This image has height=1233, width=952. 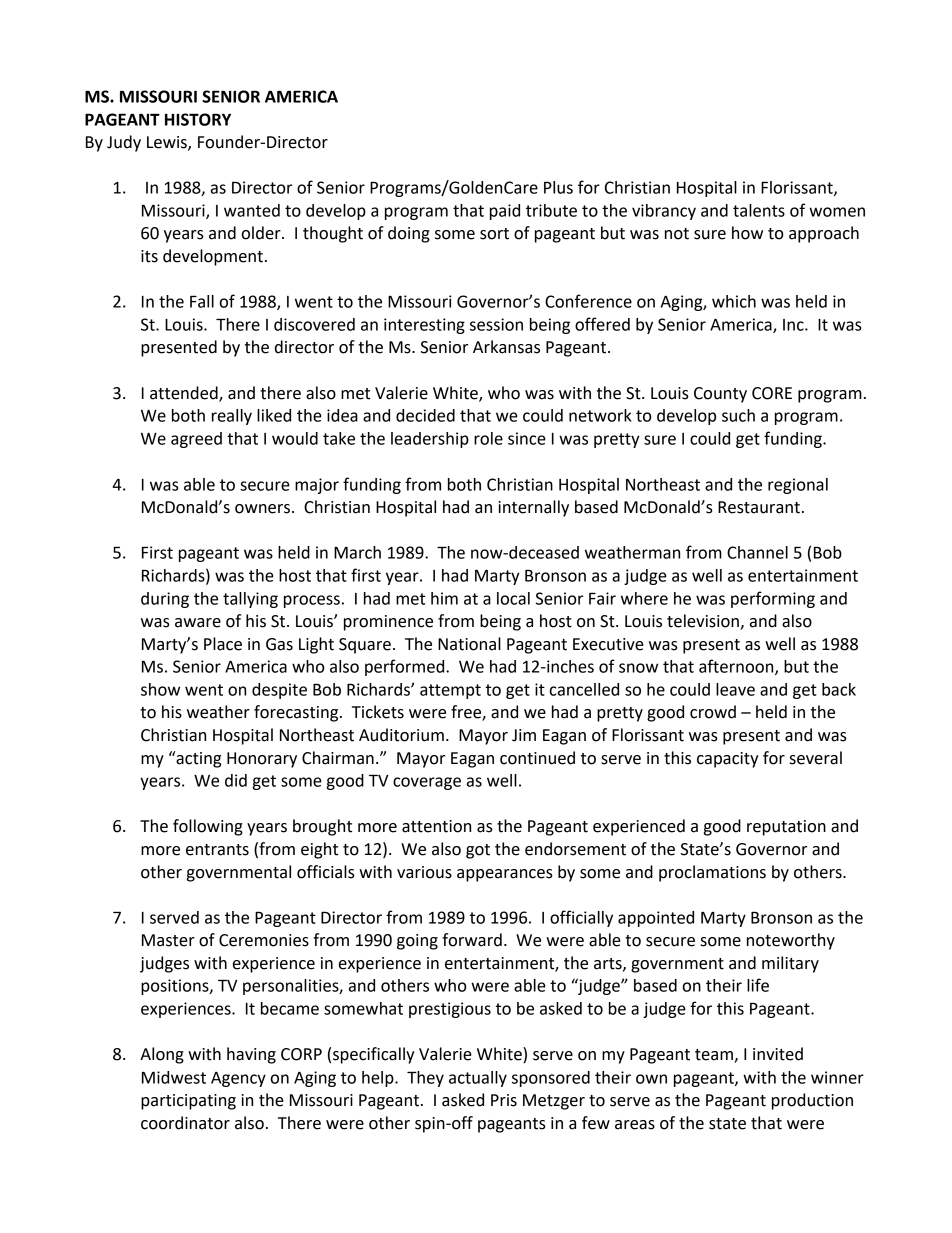 What do you see at coordinates (188, 1102) in the image?
I see `participating` at bounding box center [188, 1102].
